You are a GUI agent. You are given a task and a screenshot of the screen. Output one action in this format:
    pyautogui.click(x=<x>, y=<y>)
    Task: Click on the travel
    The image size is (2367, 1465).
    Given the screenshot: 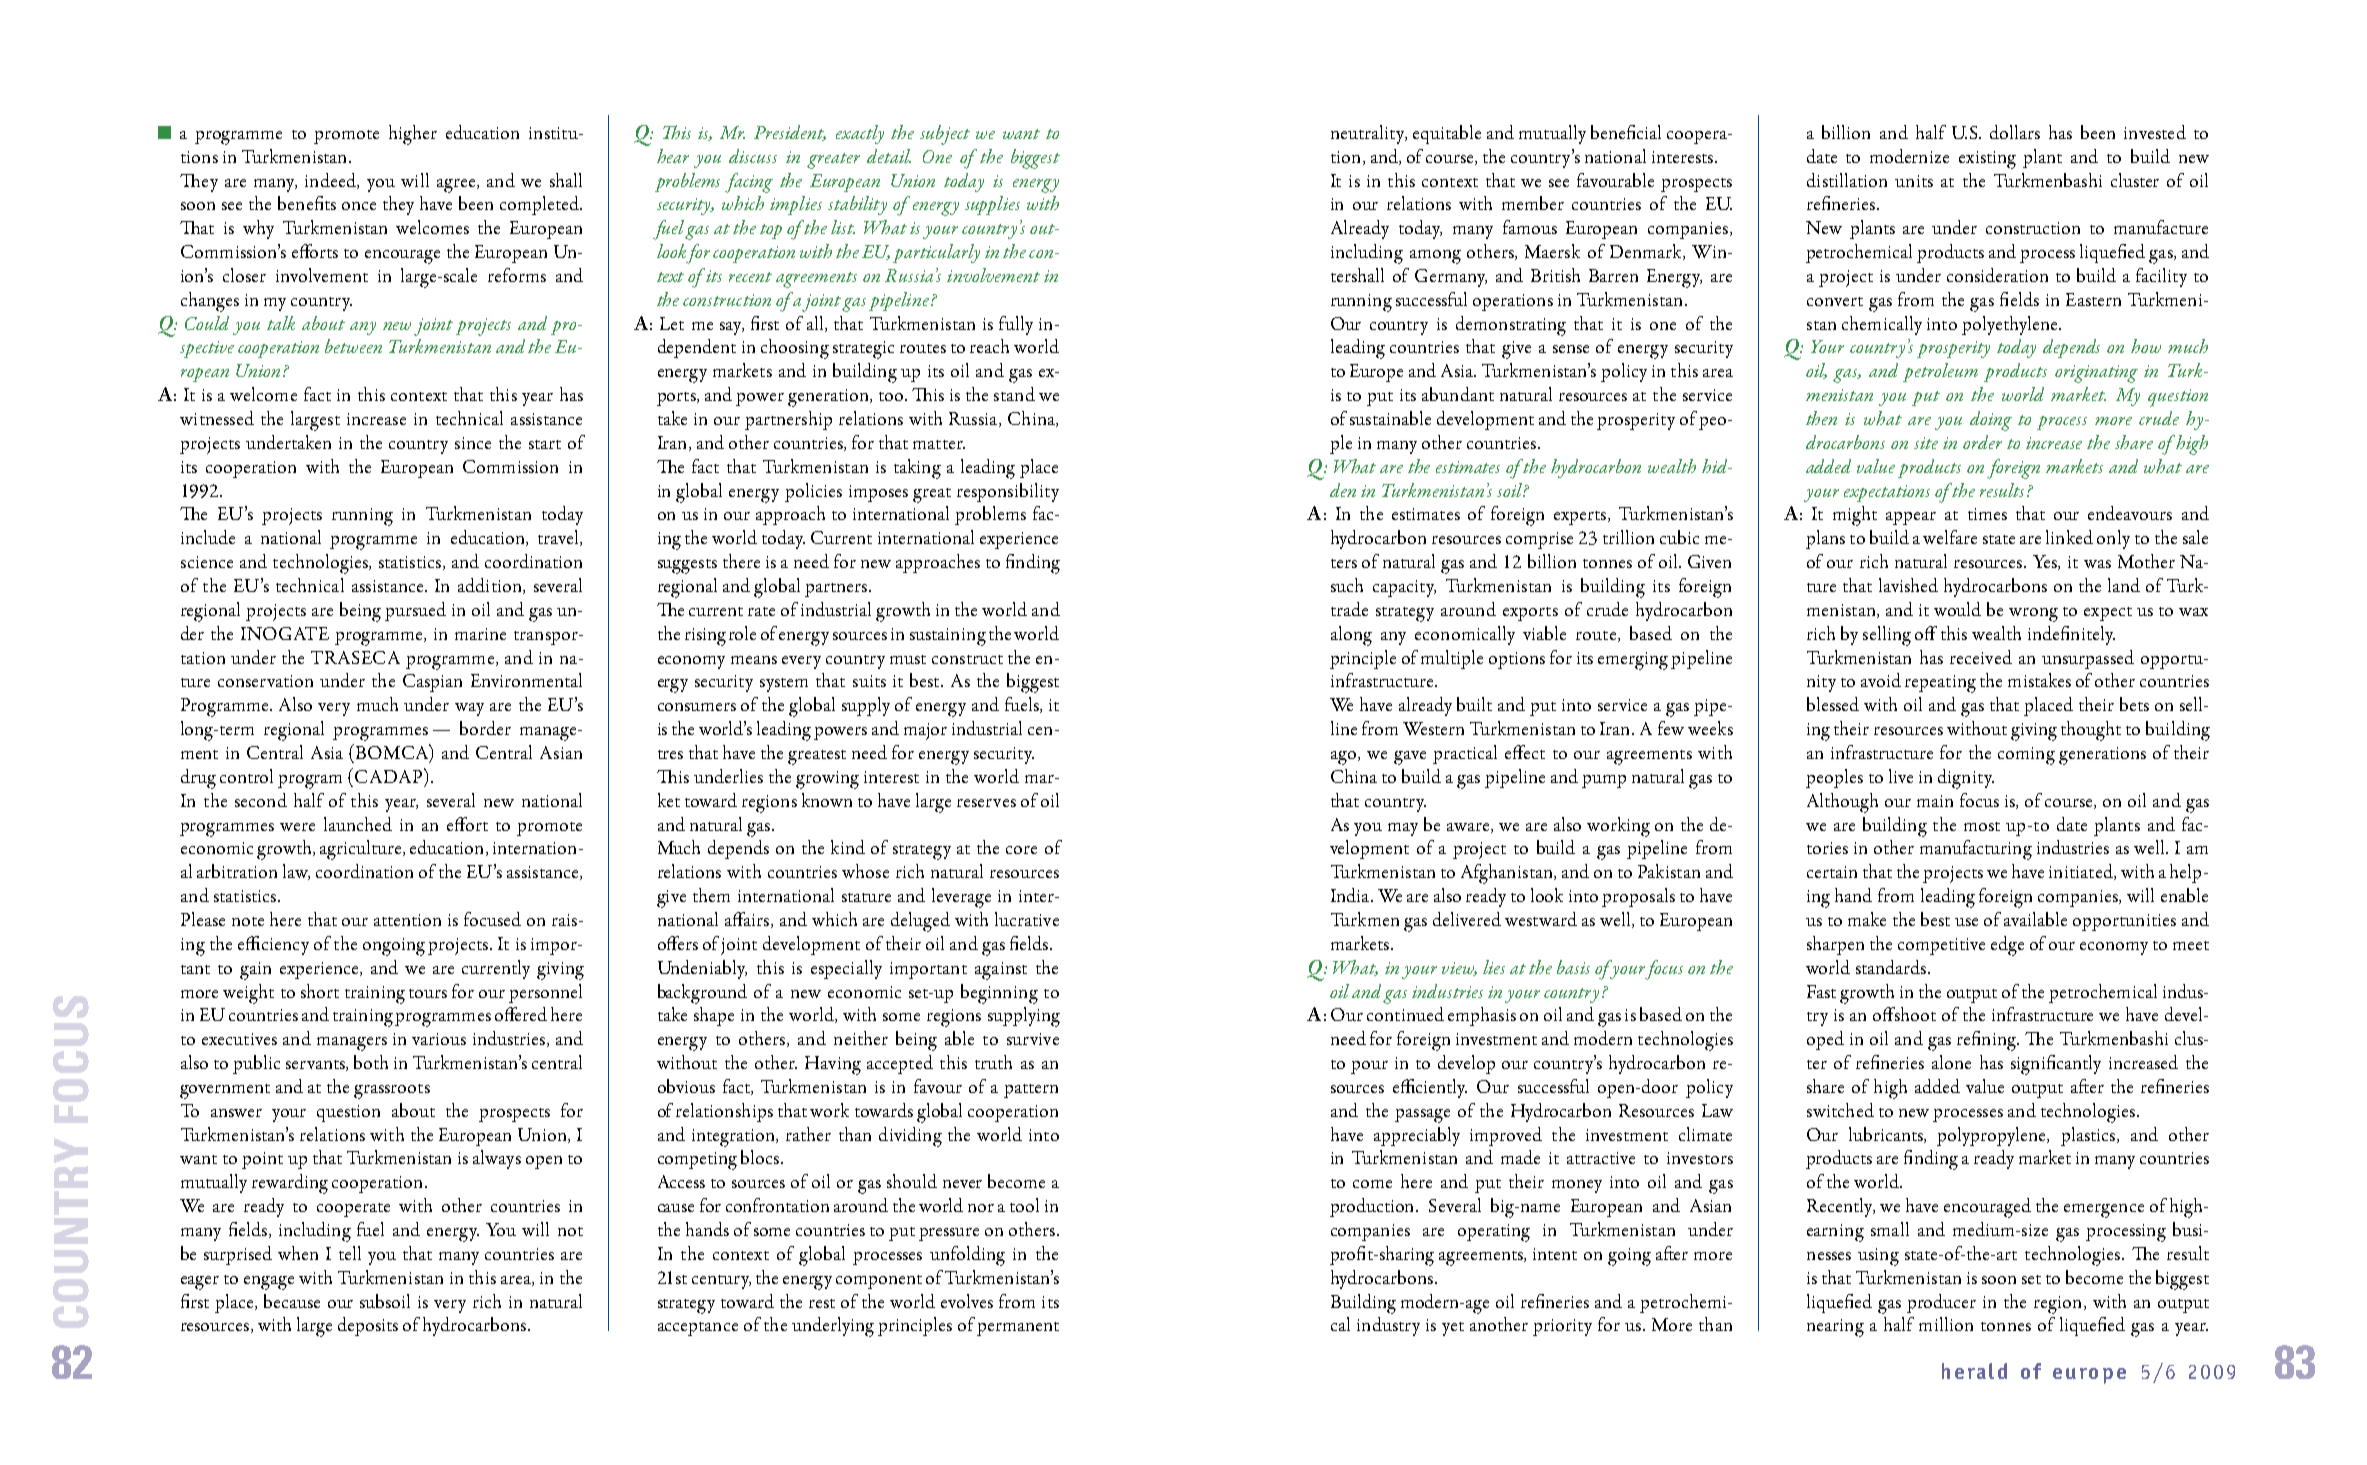 What is the action you would take?
    pyautogui.click(x=559, y=538)
